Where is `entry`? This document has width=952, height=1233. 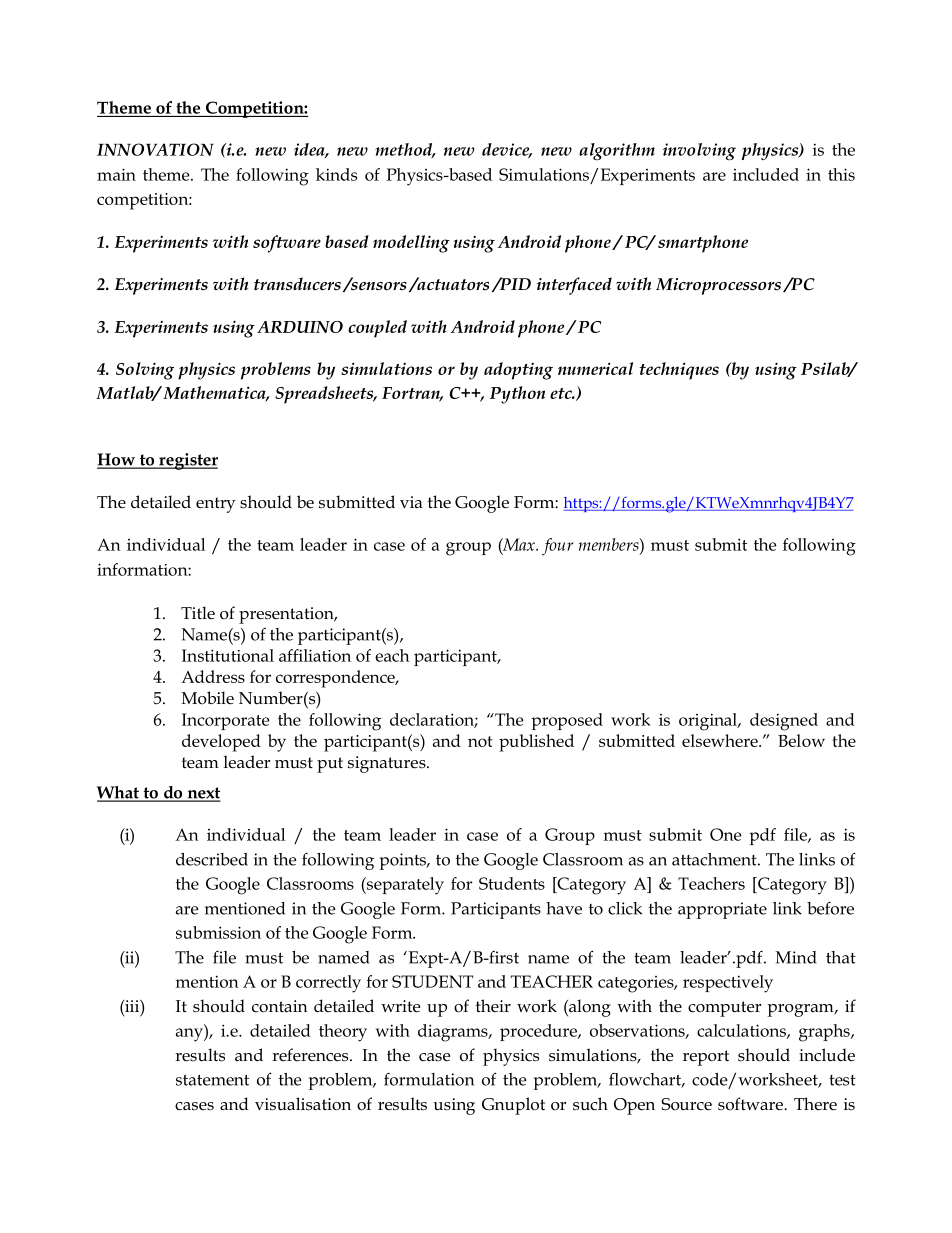 entry is located at coordinates (216, 505).
